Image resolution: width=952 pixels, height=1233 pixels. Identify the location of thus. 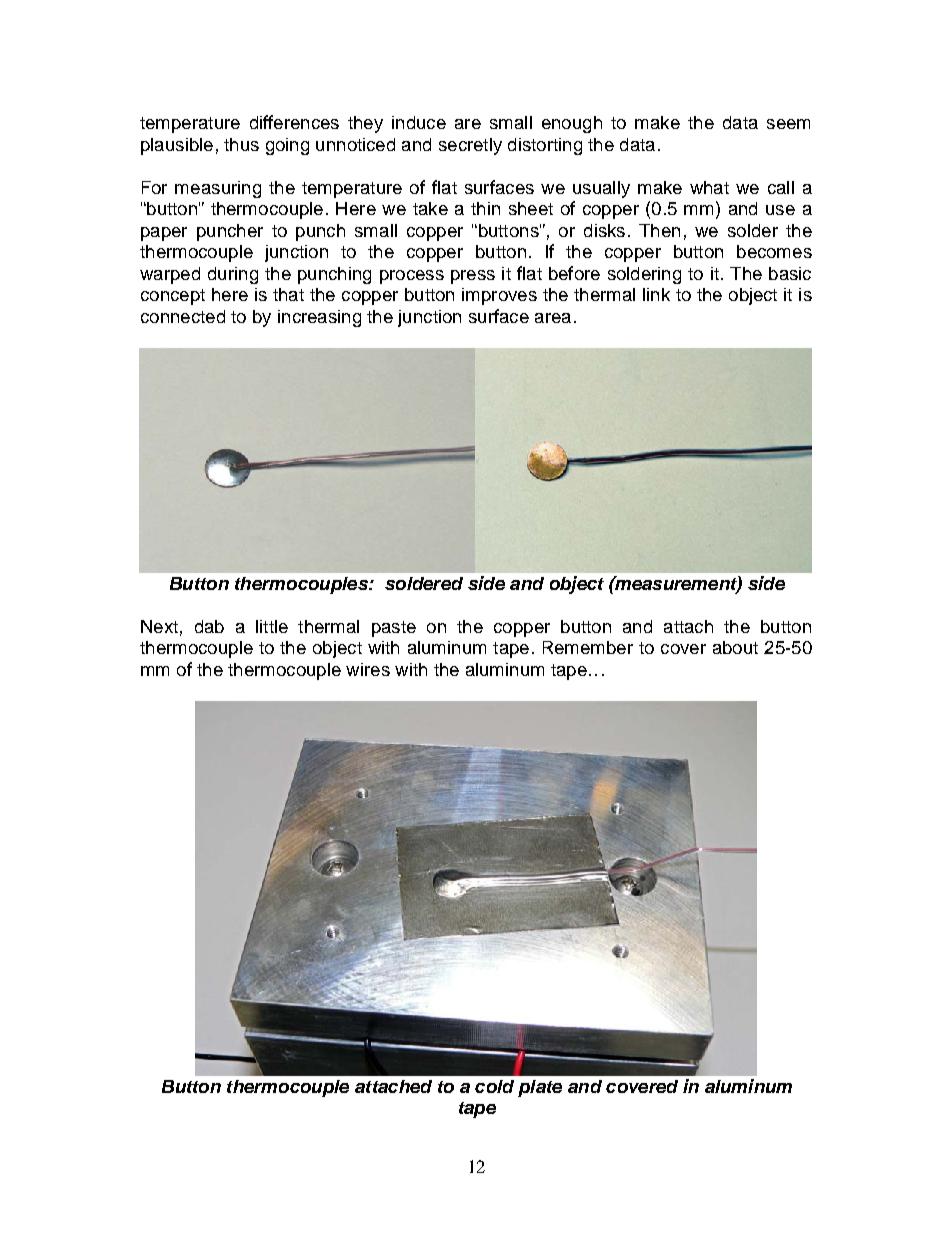
(241, 144).
